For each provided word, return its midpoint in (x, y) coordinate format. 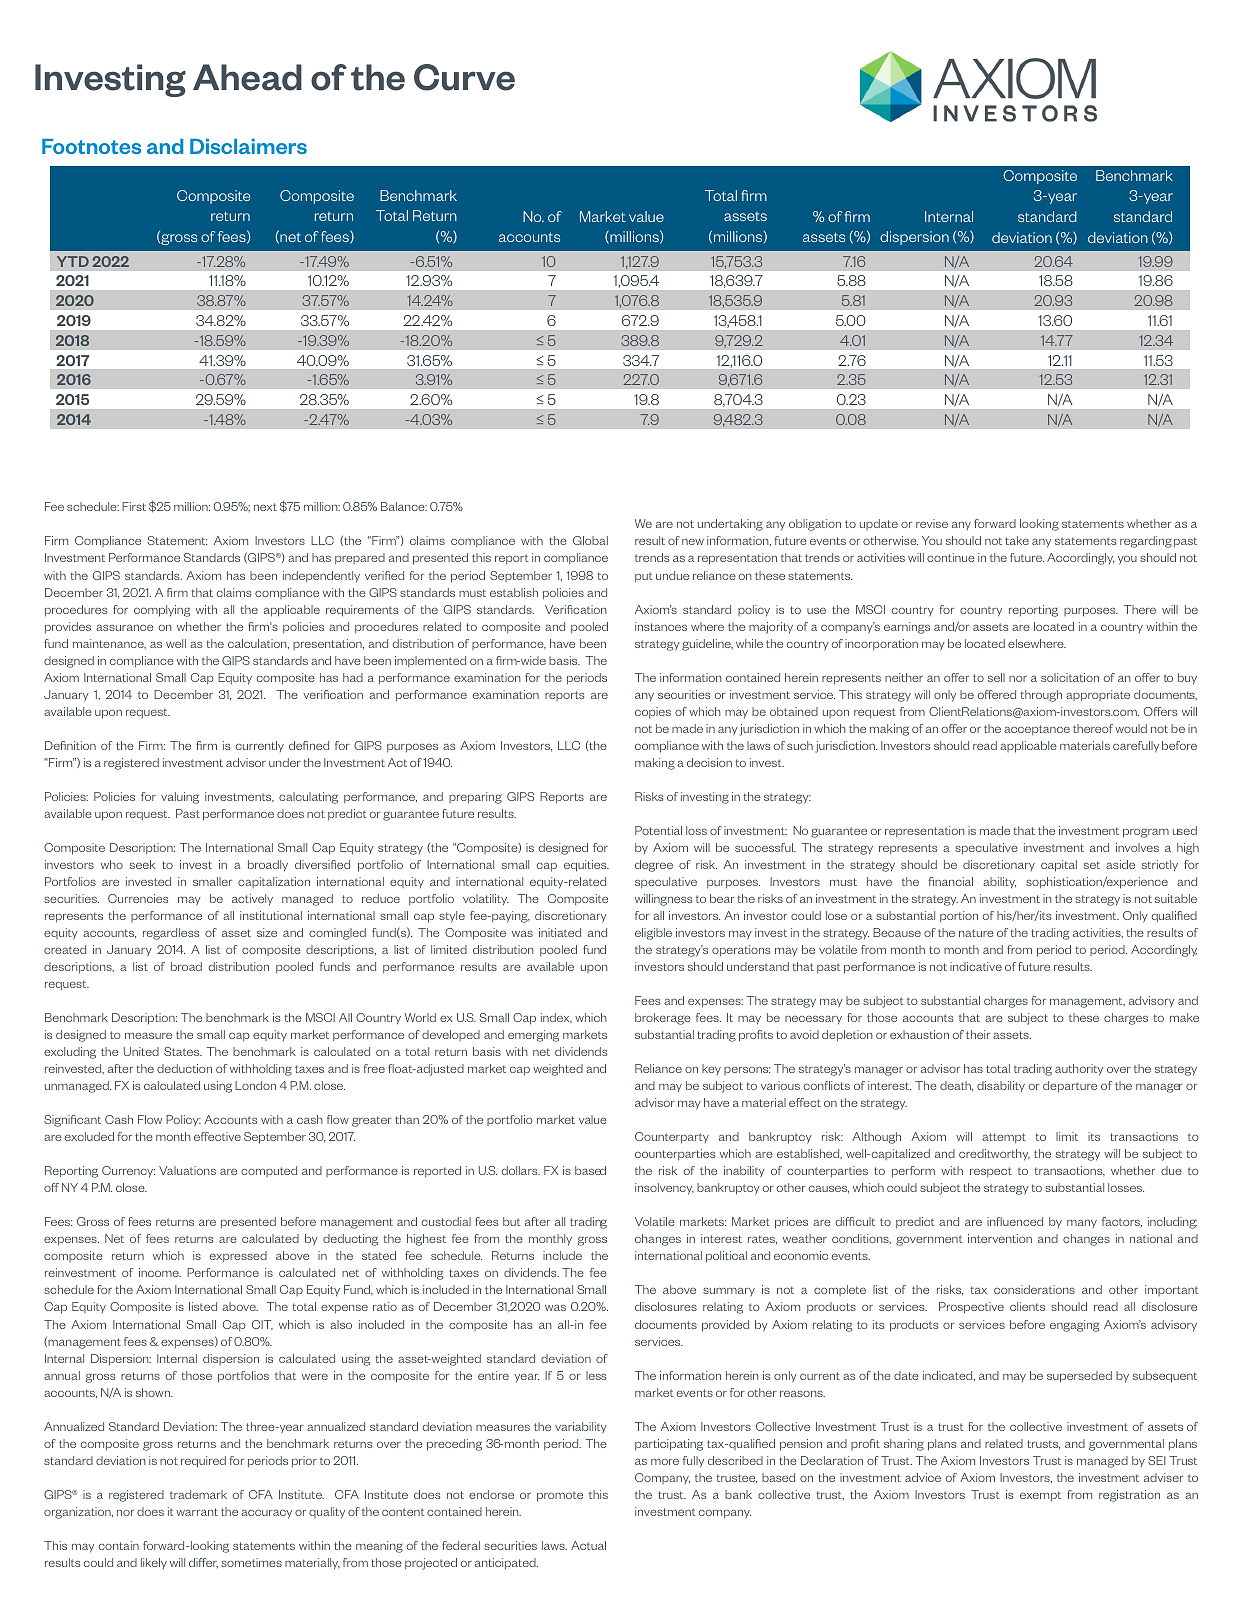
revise (932, 523)
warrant (197, 1512)
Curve (464, 77)
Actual (588, 1545)
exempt (1040, 1496)
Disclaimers (248, 146)
